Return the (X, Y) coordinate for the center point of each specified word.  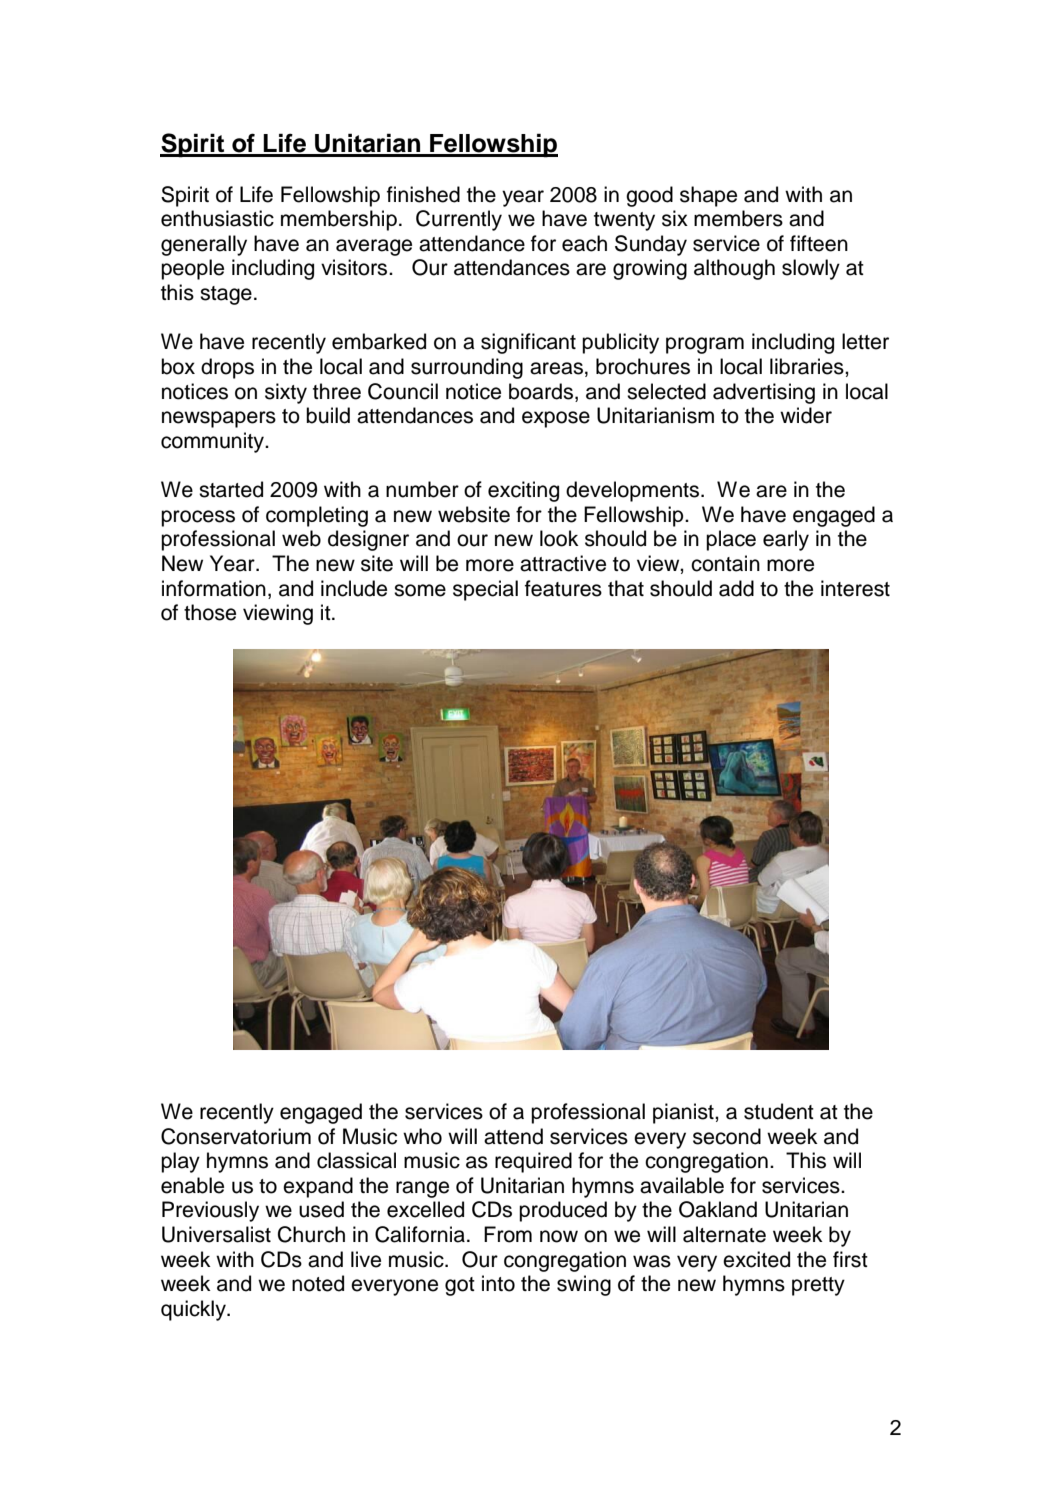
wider (806, 415)
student (779, 1111)
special (485, 590)
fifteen (819, 243)
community (214, 442)
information (214, 588)
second (727, 1136)
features (563, 588)
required (533, 1162)
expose (556, 419)
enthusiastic (217, 218)
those (210, 612)
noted (318, 1283)
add (736, 588)
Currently (459, 220)
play (180, 1162)
